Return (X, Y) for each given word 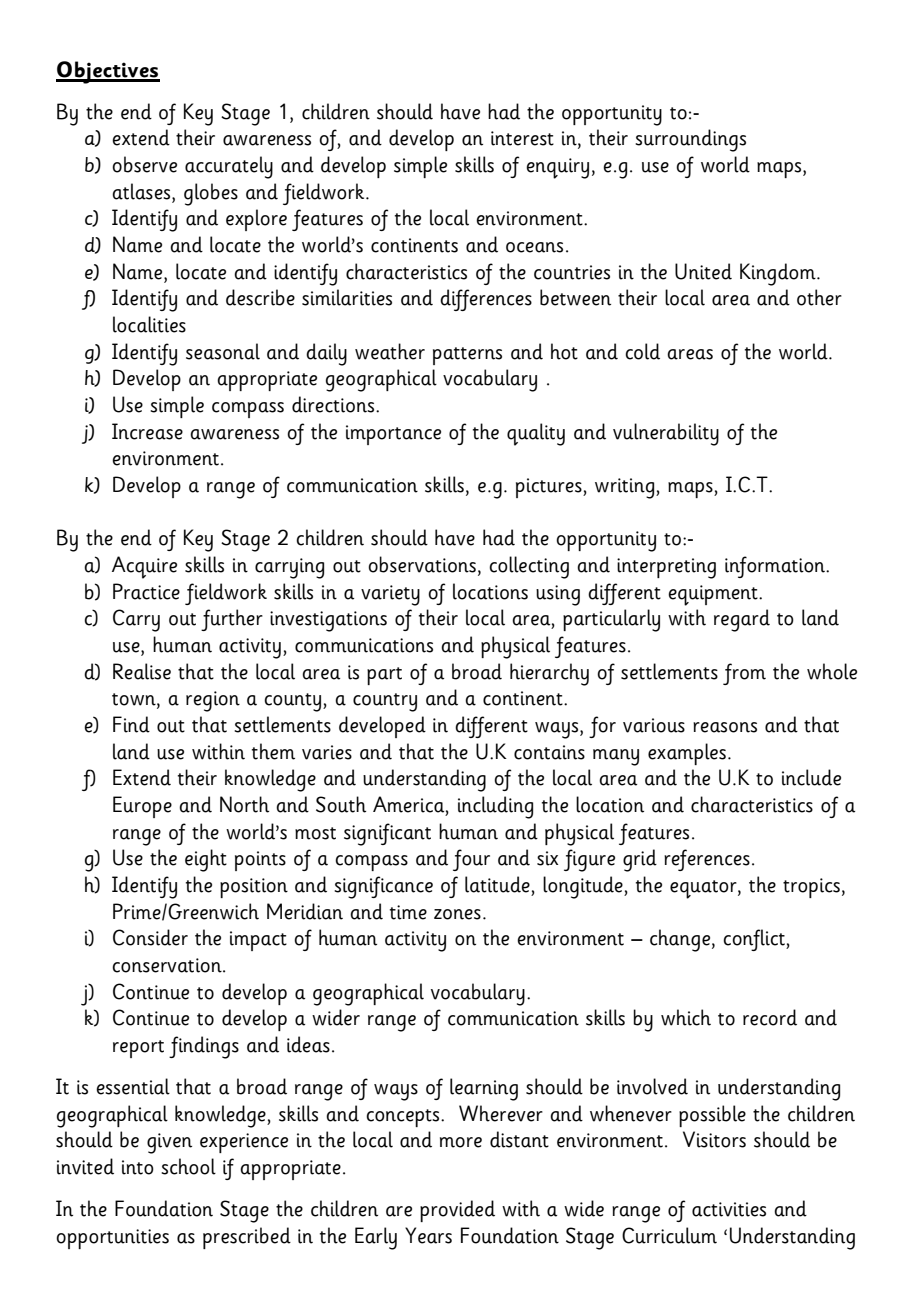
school (188, 1166)
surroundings (690, 140)
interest (522, 138)
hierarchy (549, 674)
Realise (142, 671)
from (744, 674)
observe (144, 164)
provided (457, 1211)
